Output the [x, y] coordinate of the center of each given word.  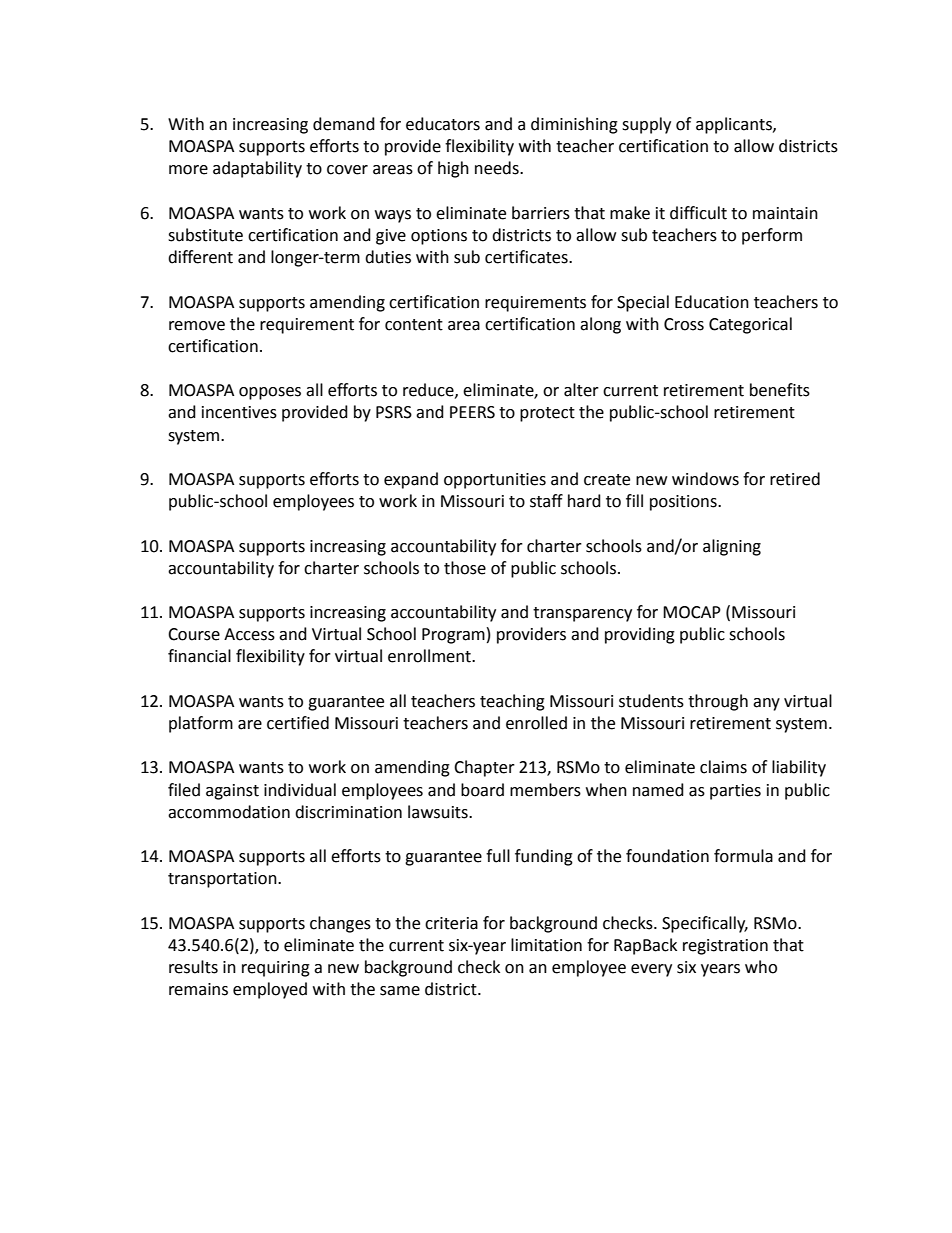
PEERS [472, 412]
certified [298, 723]
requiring [276, 969]
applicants [735, 125]
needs [498, 168]
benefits [780, 390]
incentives [239, 412]
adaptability [257, 169]
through [718, 702]
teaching [512, 702]
